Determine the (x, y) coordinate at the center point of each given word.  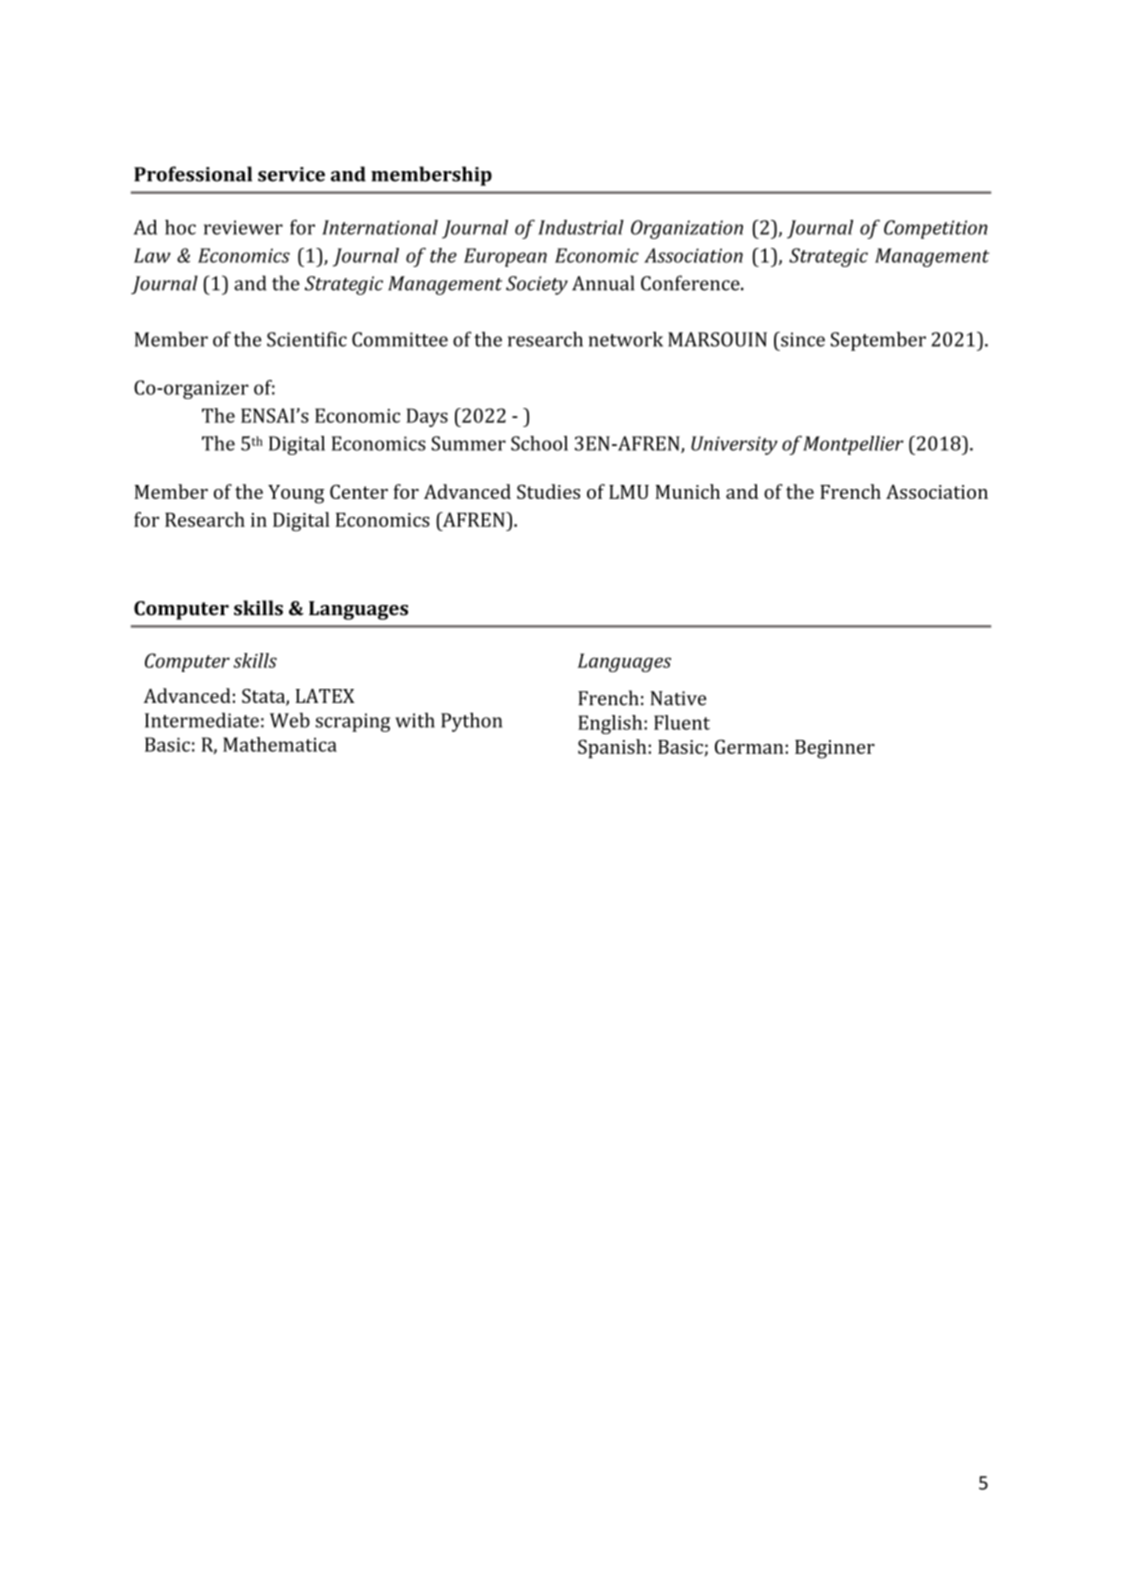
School (539, 443)
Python (471, 722)
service (291, 174)
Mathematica (280, 744)
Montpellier (853, 445)
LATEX (325, 696)
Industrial (581, 227)
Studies (548, 491)
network (626, 339)
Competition (936, 229)
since (802, 339)
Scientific (307, 339)
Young (296, 494)
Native (678, 698)
